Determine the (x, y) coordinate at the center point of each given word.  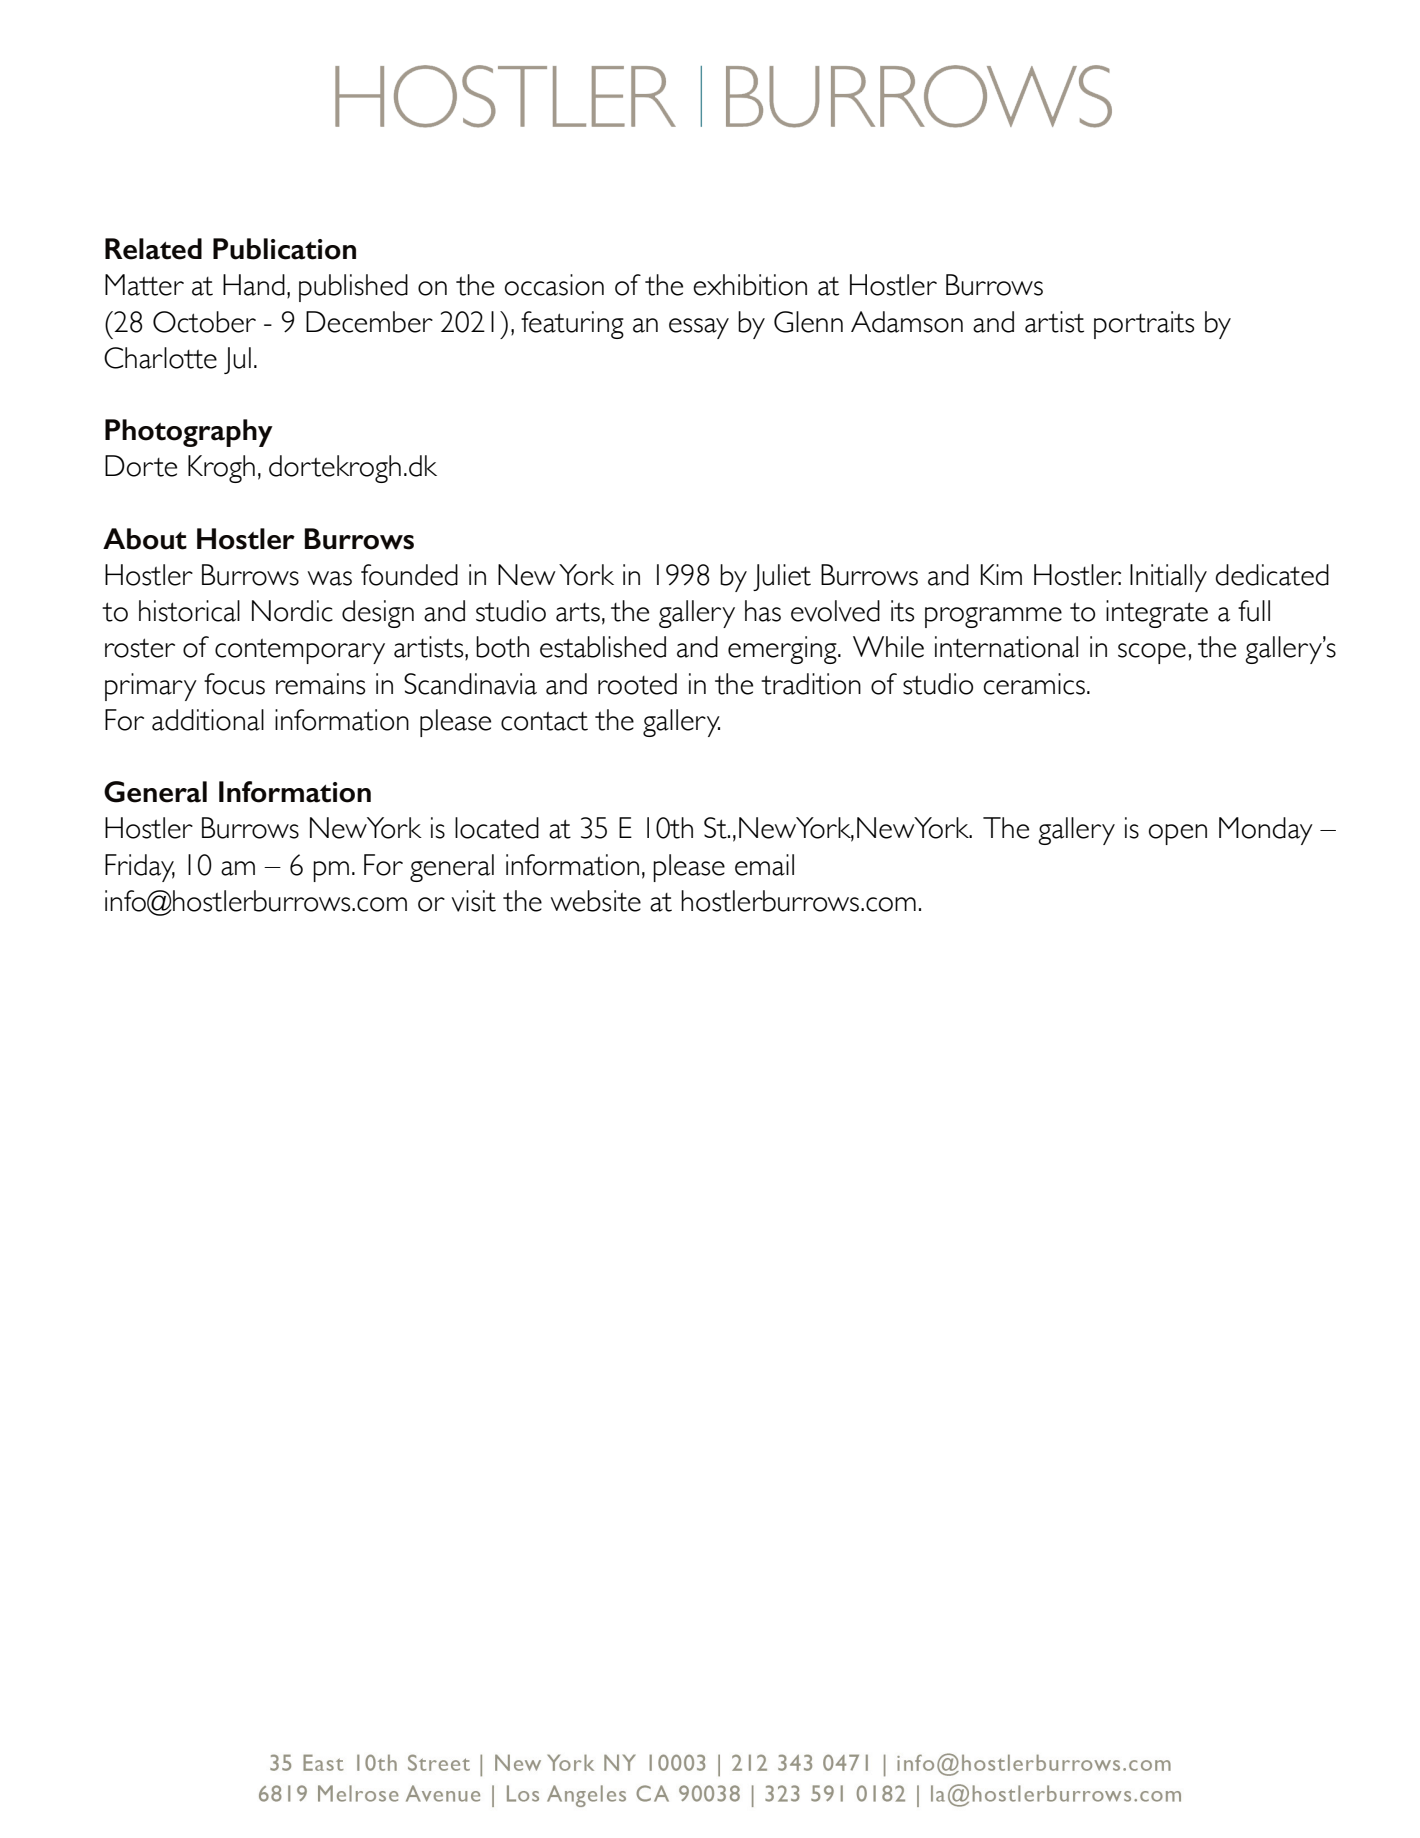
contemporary (300, 651)
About (145, 539)
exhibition (750, 285)
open (1178, 834)
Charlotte (160, 358)
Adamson (907, 322)
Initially (1168, 578)
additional (208, 720)
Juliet (782, 577)
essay (699, 328)
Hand (254, 285)
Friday (140, 868)
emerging (783, 650)
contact (544, 721)
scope (1152, 653)
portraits (1144, 325)
